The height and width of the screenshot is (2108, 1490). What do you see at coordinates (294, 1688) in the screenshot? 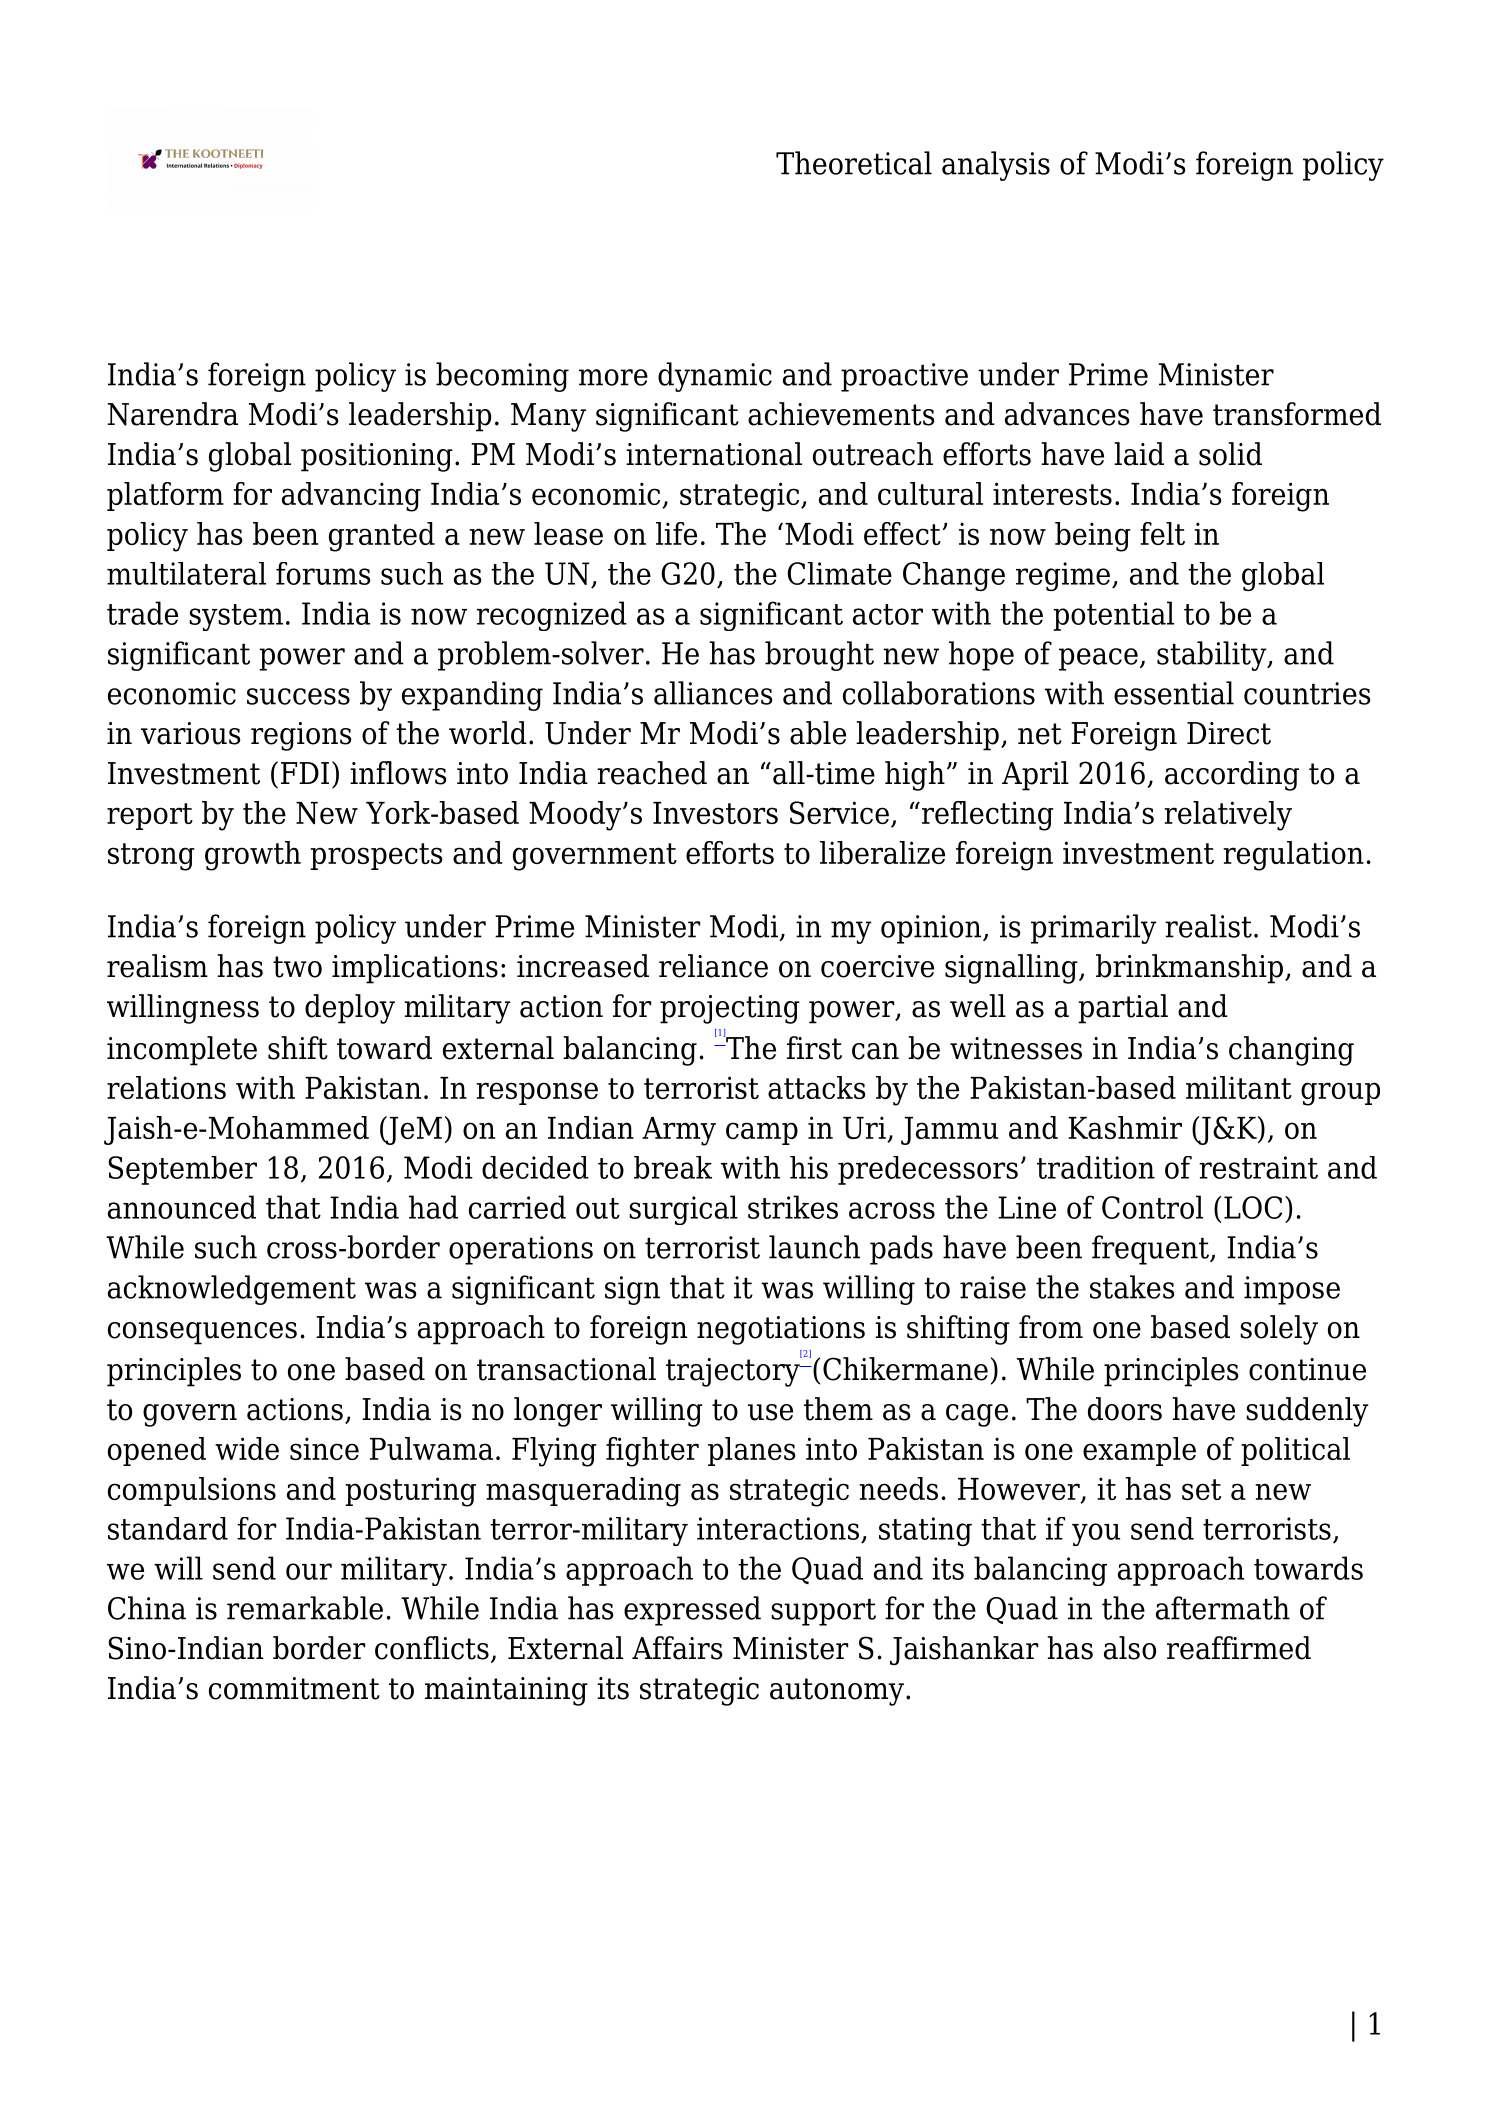
I see `commitment` at bounding box center [294, 1688].
